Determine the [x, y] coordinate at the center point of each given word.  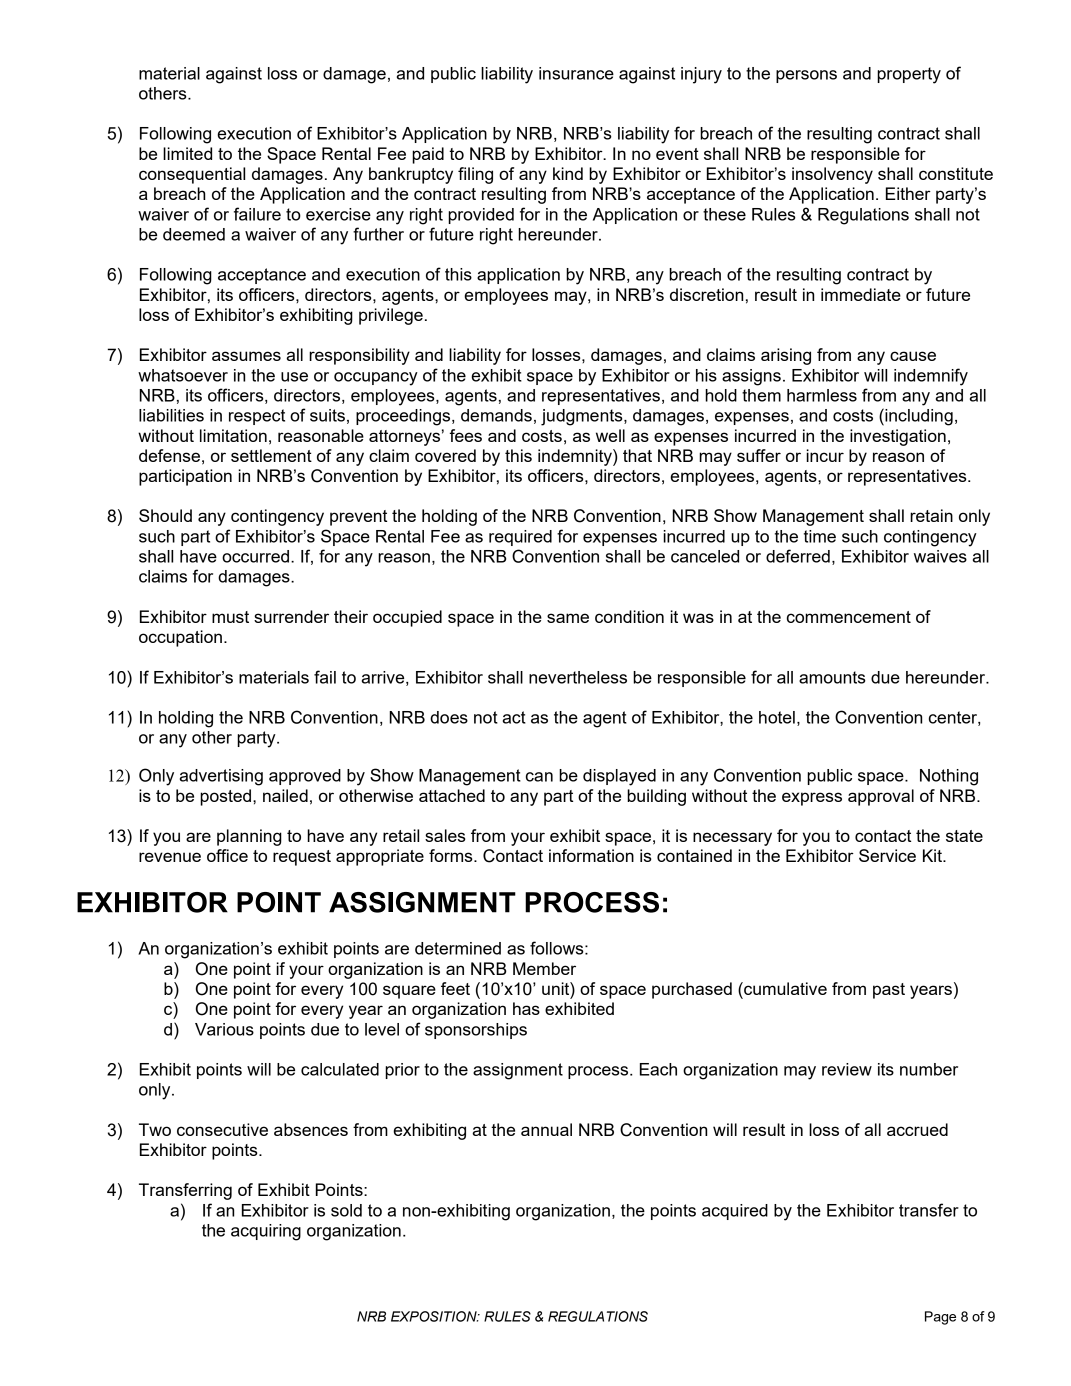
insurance [576, 73]
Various [224, 1029]
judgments [583, 417]
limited [187, 153]
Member [544, 968]
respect [257, 417]
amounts [832, 677]
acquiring [266, 1232]
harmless [822, 395]
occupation [180, 638]
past [889, 991]
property [909, 75]
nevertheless [578, 677]
